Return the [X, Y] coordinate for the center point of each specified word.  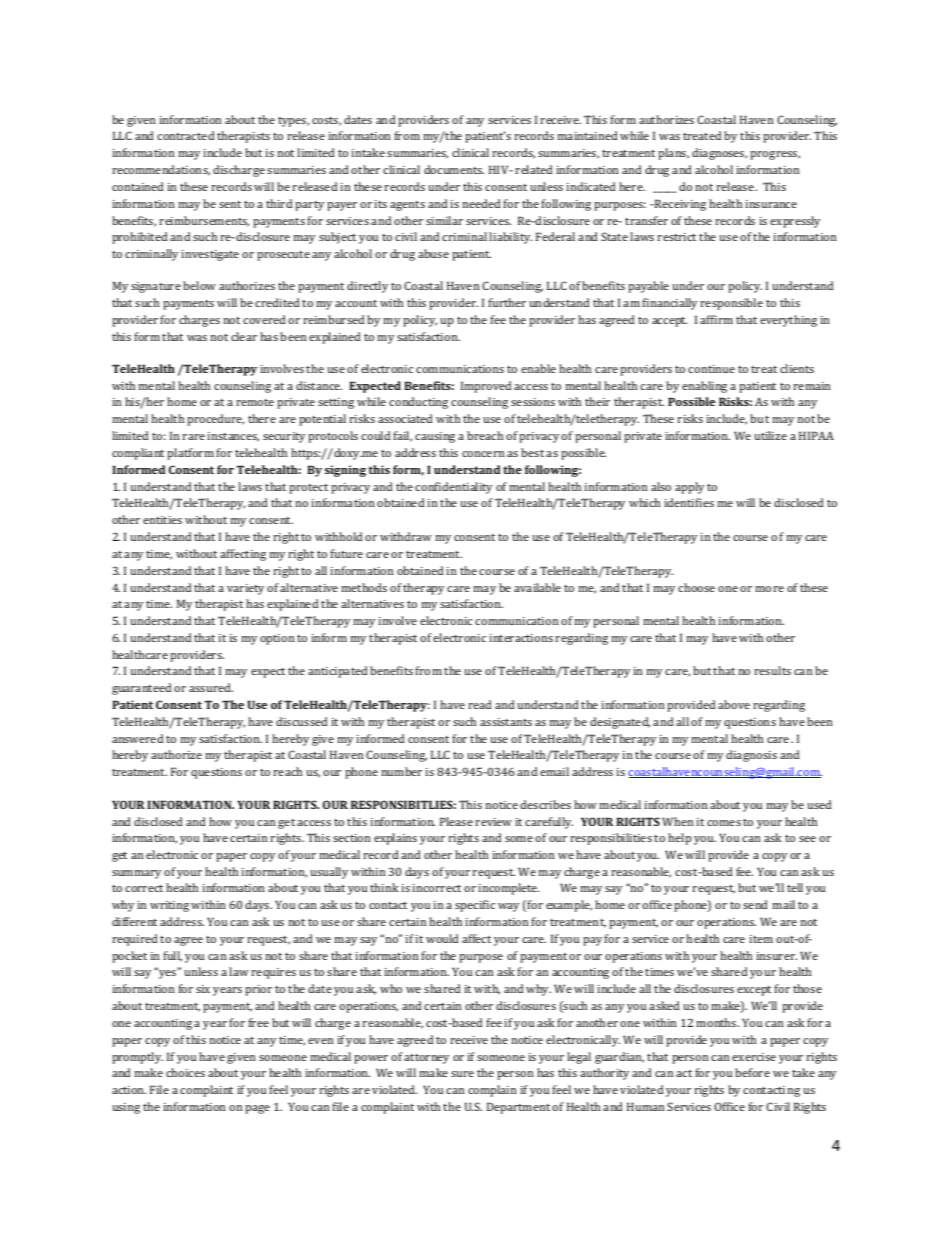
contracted [185, 135]
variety [245, 589]
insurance [771, 204]
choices [185, 1072]
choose [696, 587]
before [752, 1072]
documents [454, 169]
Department [518, 1108]
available [537, 587]
